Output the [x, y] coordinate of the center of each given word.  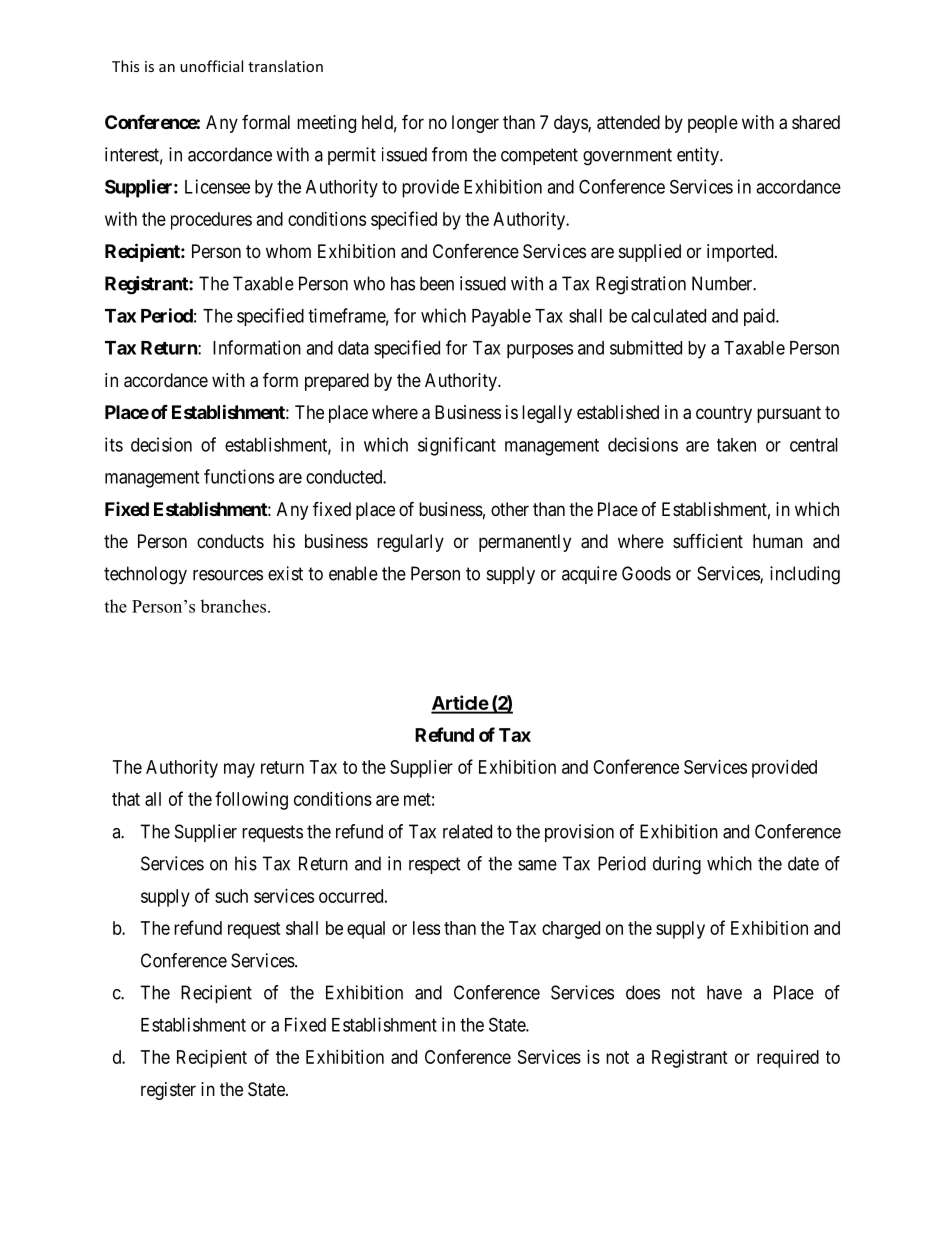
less [426, 928]
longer [475, 124]
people [713, 124]
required [788, 1059]
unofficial [211, 66]
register [168, 1091]
